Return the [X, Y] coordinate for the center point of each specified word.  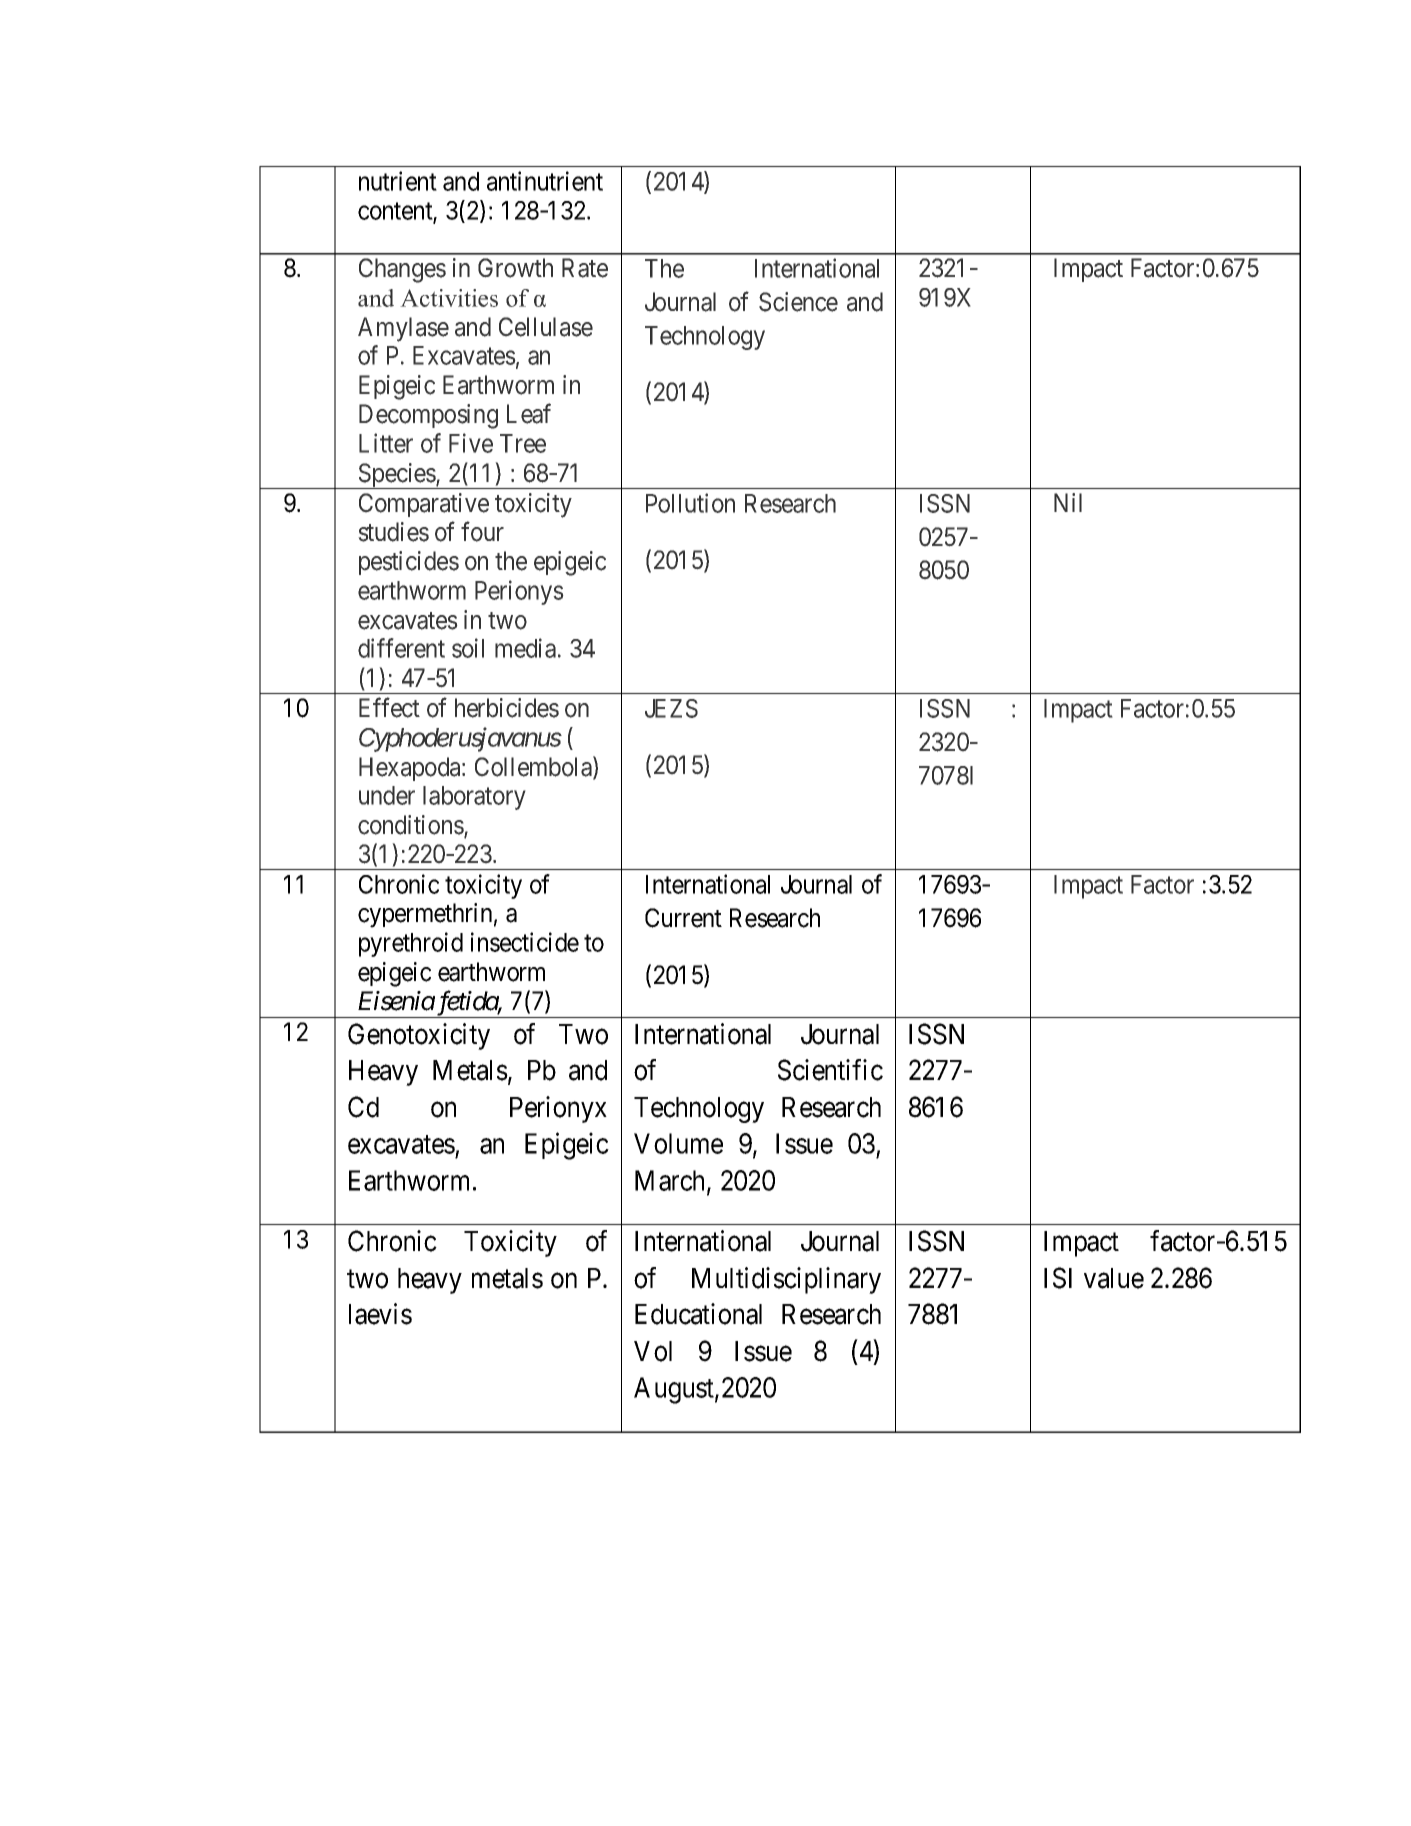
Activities [449, 298]
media [525, 648]
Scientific [830, 1070]
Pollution [690, 503]
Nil [1068, 502]
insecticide [525, 942]
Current [683, 918]
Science [798, 302]
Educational [698, 1314]
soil [468, 648]
